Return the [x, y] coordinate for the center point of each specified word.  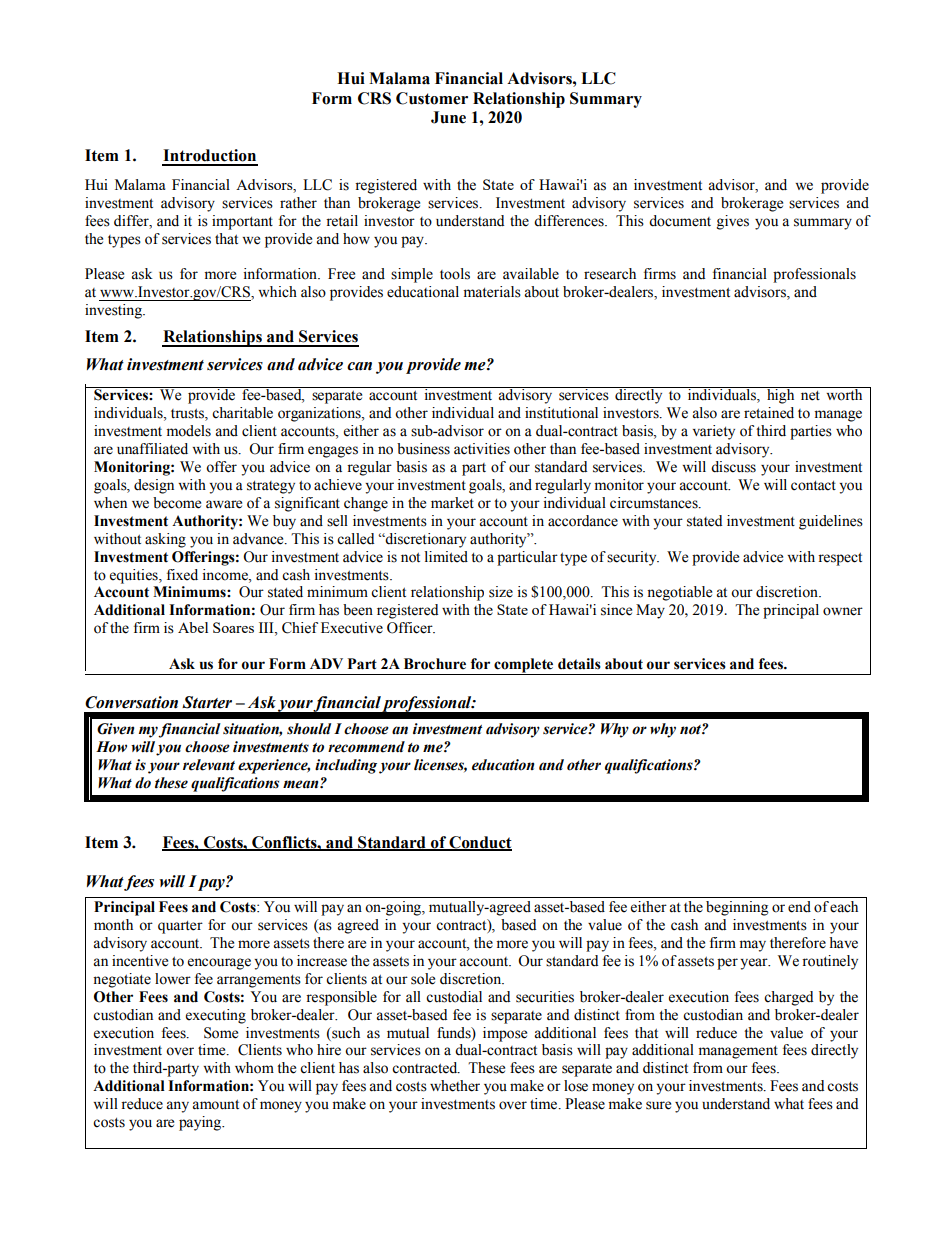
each [844, 907]
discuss [733, 467]
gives [733, 222]
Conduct [479, 843]
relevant [209, 765]
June [448, 117]
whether [455, 1086]
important [242, 222]
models [188, 431]
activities [482, 449]
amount [215, 1105]
